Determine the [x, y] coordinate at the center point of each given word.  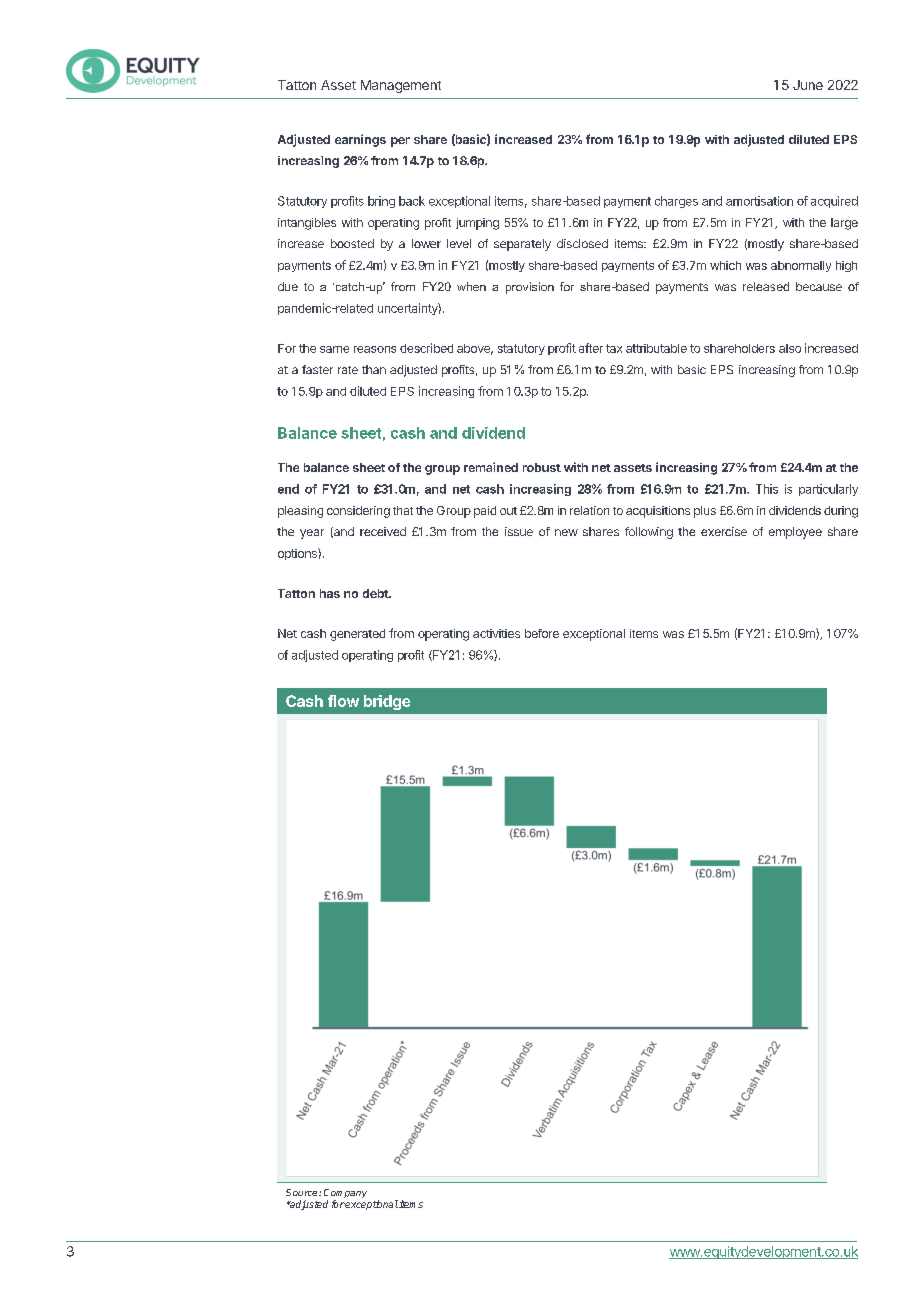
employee [795, 533]
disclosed [582, 243]
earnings [360, 140]
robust [542, 467]
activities [496, 633]
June [808, 85]
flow [343, 701]
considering [358, 512]
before [542, 633]
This [767, 489]
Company [345, 1195]
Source [303, 1192]
